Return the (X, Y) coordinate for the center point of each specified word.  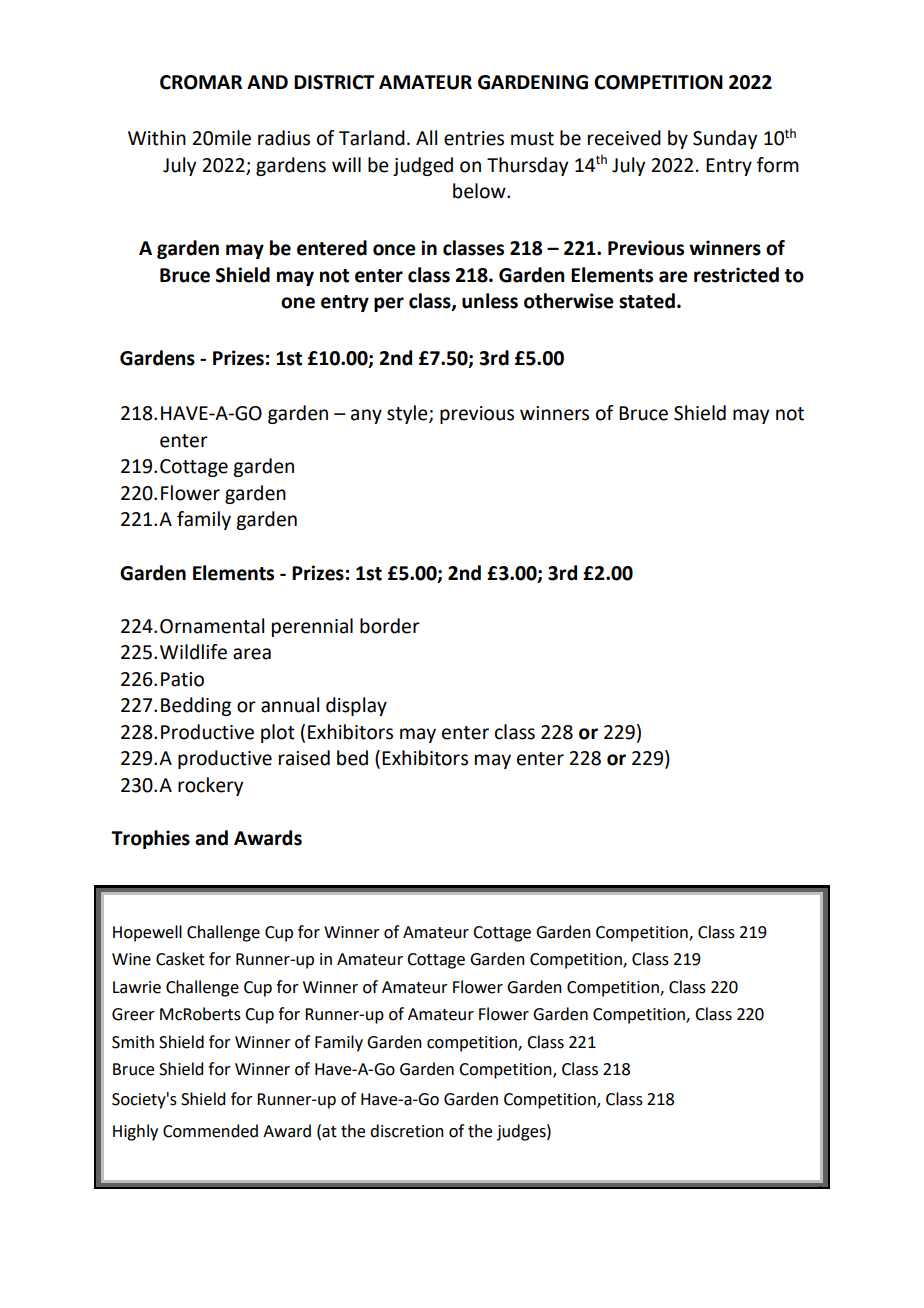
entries (474, 138)
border (390, 626)
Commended (210, 1131)
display (356, 706)
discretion (407, 1131)
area (252, 654)
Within (157, 138)
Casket (180, 959)
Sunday (725, 139)
